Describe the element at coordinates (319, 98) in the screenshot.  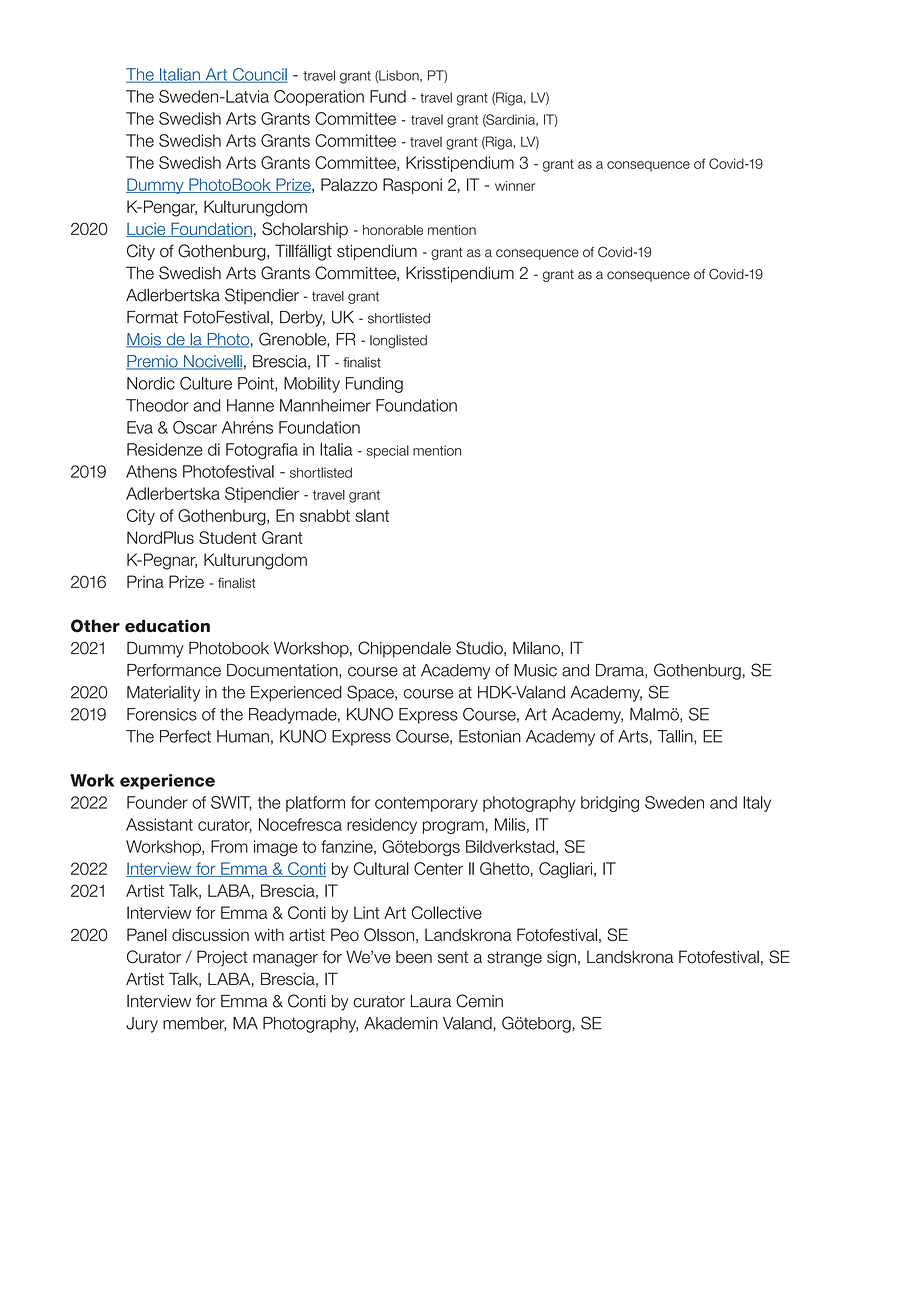
I see `Cooperation` at that location.
